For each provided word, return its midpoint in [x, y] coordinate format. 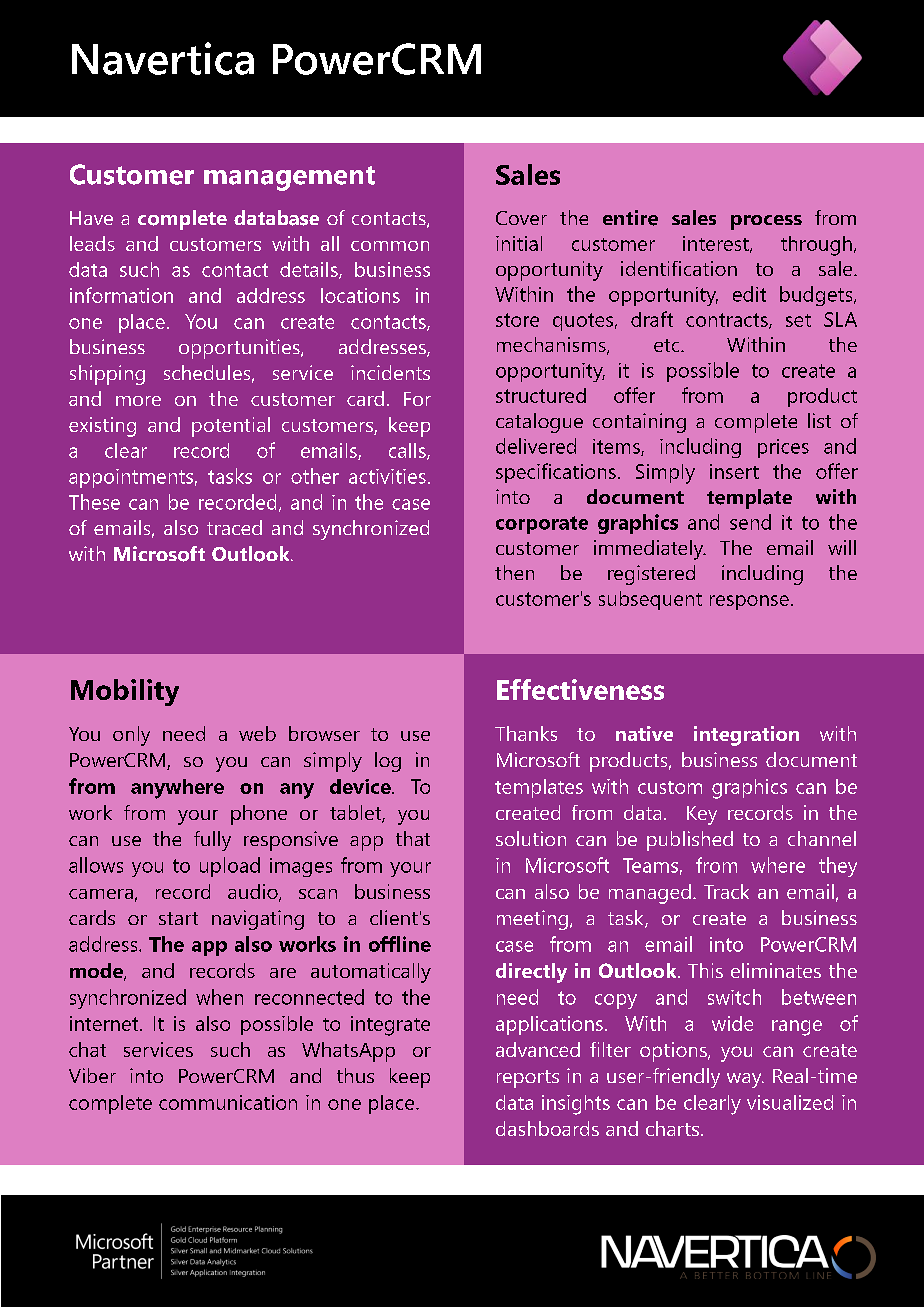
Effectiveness [580, 689]
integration [746, 736]
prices [783, 448]
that [413, 838]
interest [717, 244]
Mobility [125, 692]
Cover [521, 218]
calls [408, 451]
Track [726, 891]
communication [228, 1102]
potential [231, 427]
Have [91, 218]
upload [230, 867]
